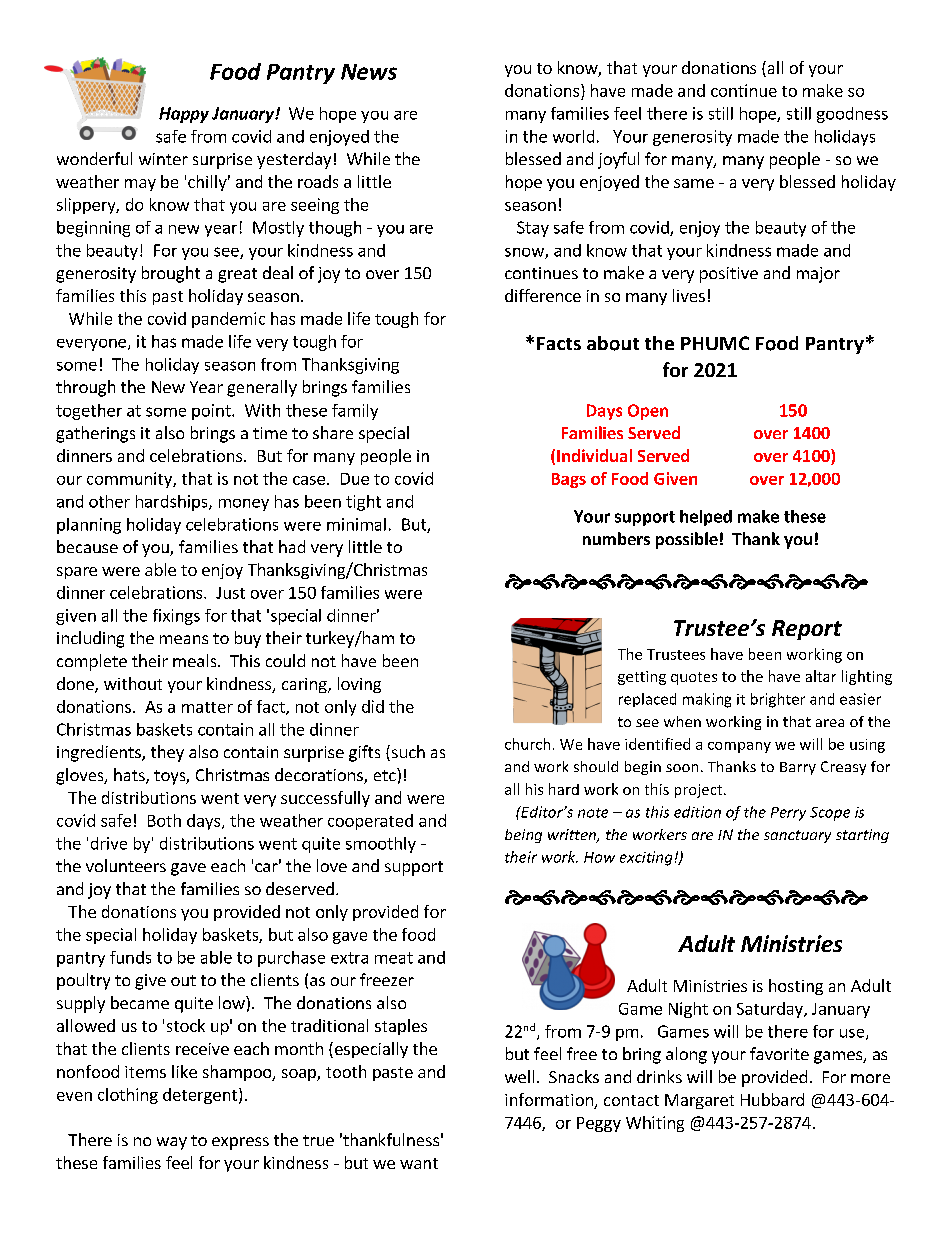 This screenshot has width=952, height=1233. Describe the element at coordinates (569, 480) in the screenshot. I see `Bags` at that location.
